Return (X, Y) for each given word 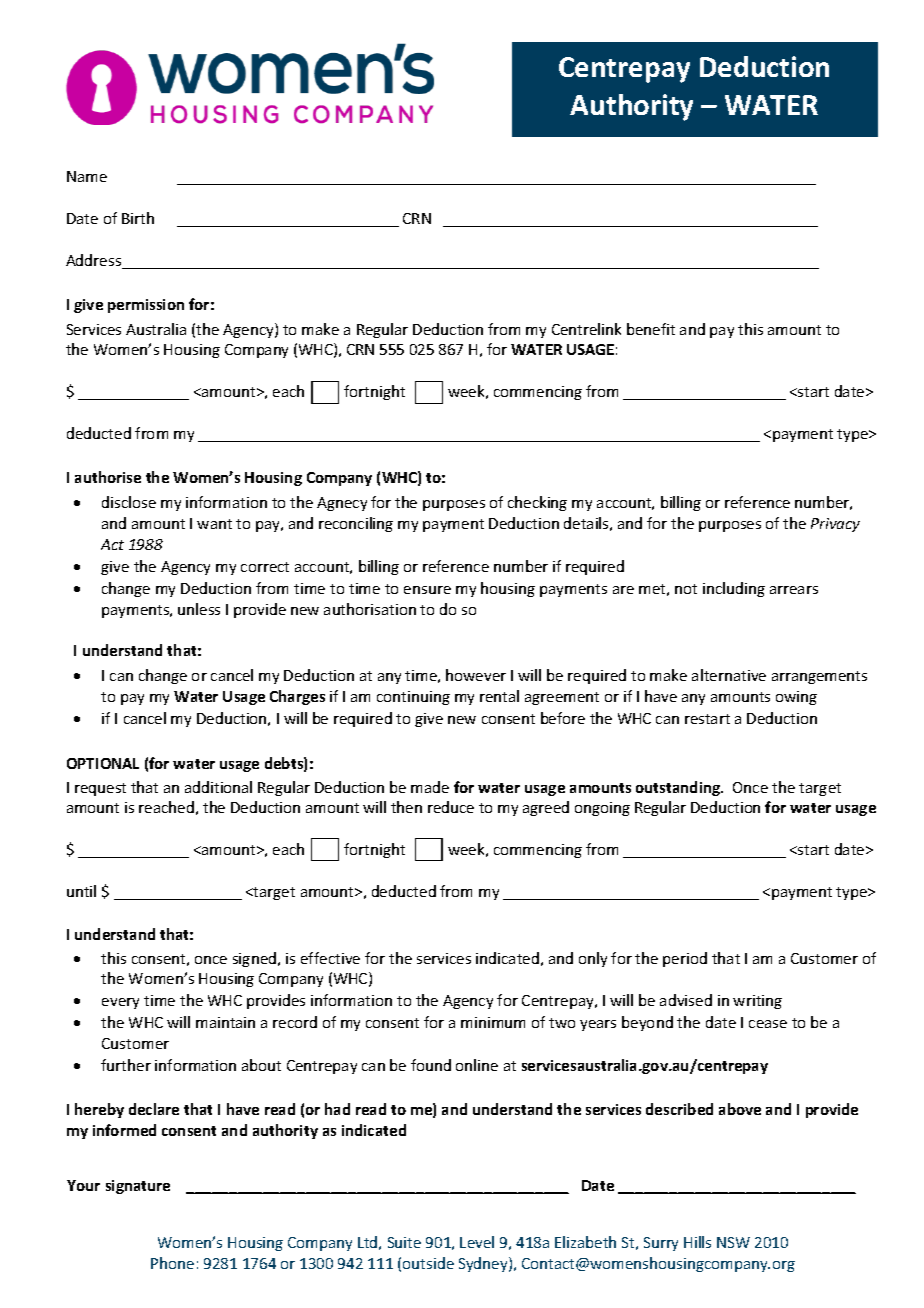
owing (796, 698)
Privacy (835, 525)
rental (499, 696)
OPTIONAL (103, 763)
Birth (138, 218)
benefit (651, 329)
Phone (172, 1263)
